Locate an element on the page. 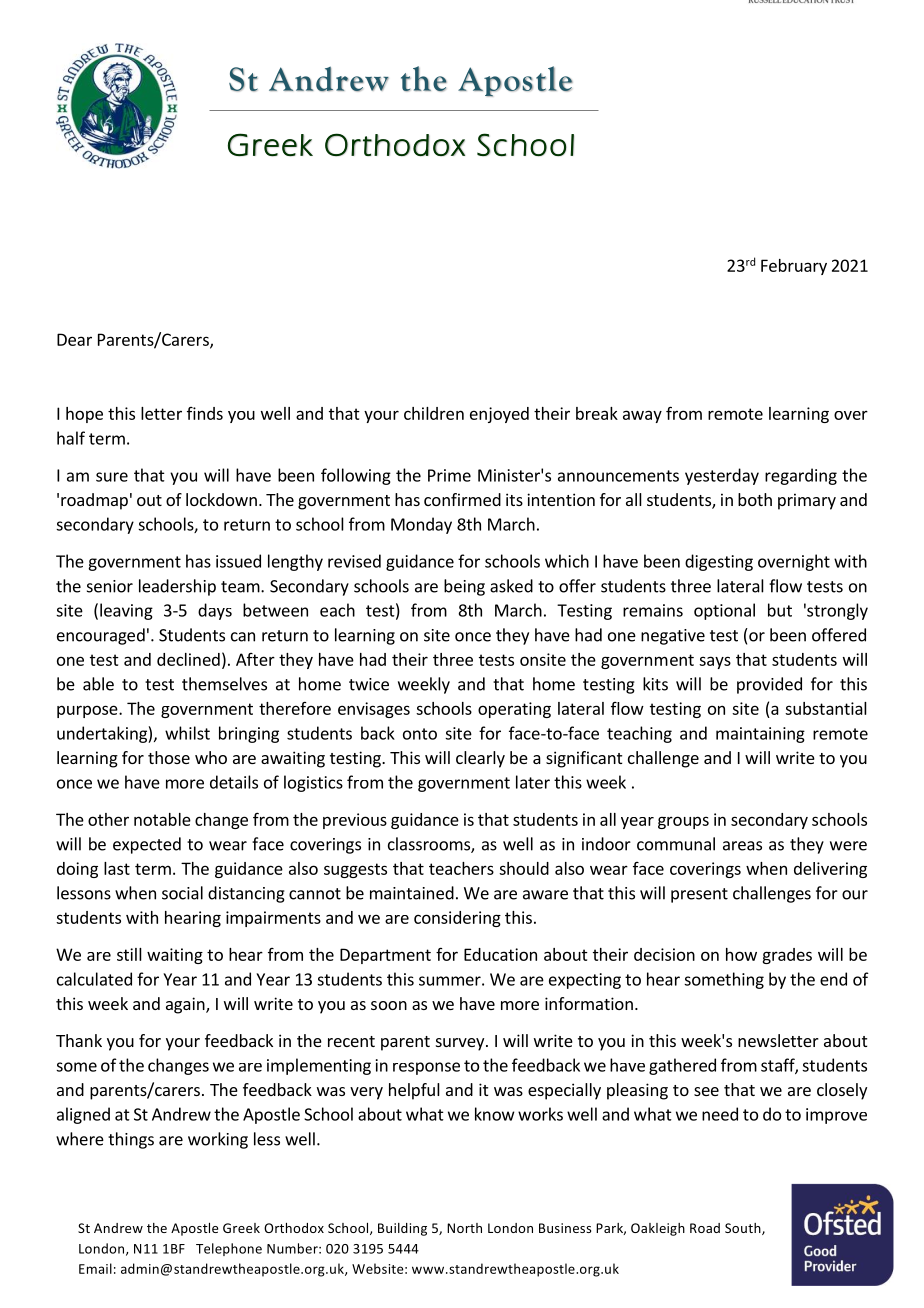  North is located at coordinates (464, 1228).
